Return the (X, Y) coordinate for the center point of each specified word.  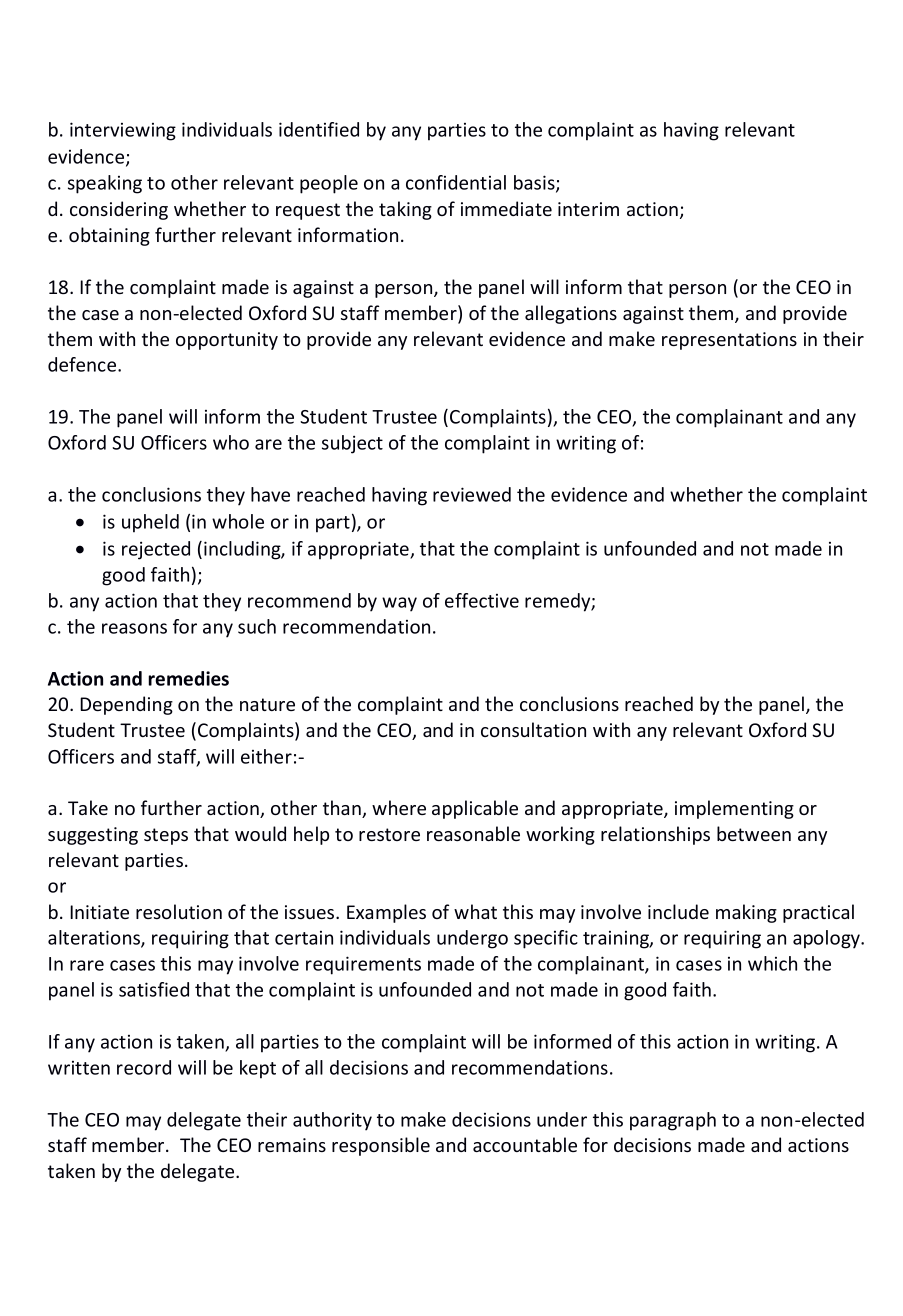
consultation (533, 729)
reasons (134, 628)
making (746, 913)
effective (482, 600)
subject (352, 444)
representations (729, 341)
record (144, 1067)
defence (83, 364)
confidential (456, 182)
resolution (179, 911)
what (475, 911)
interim (588, 209)
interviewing (123, 131)
